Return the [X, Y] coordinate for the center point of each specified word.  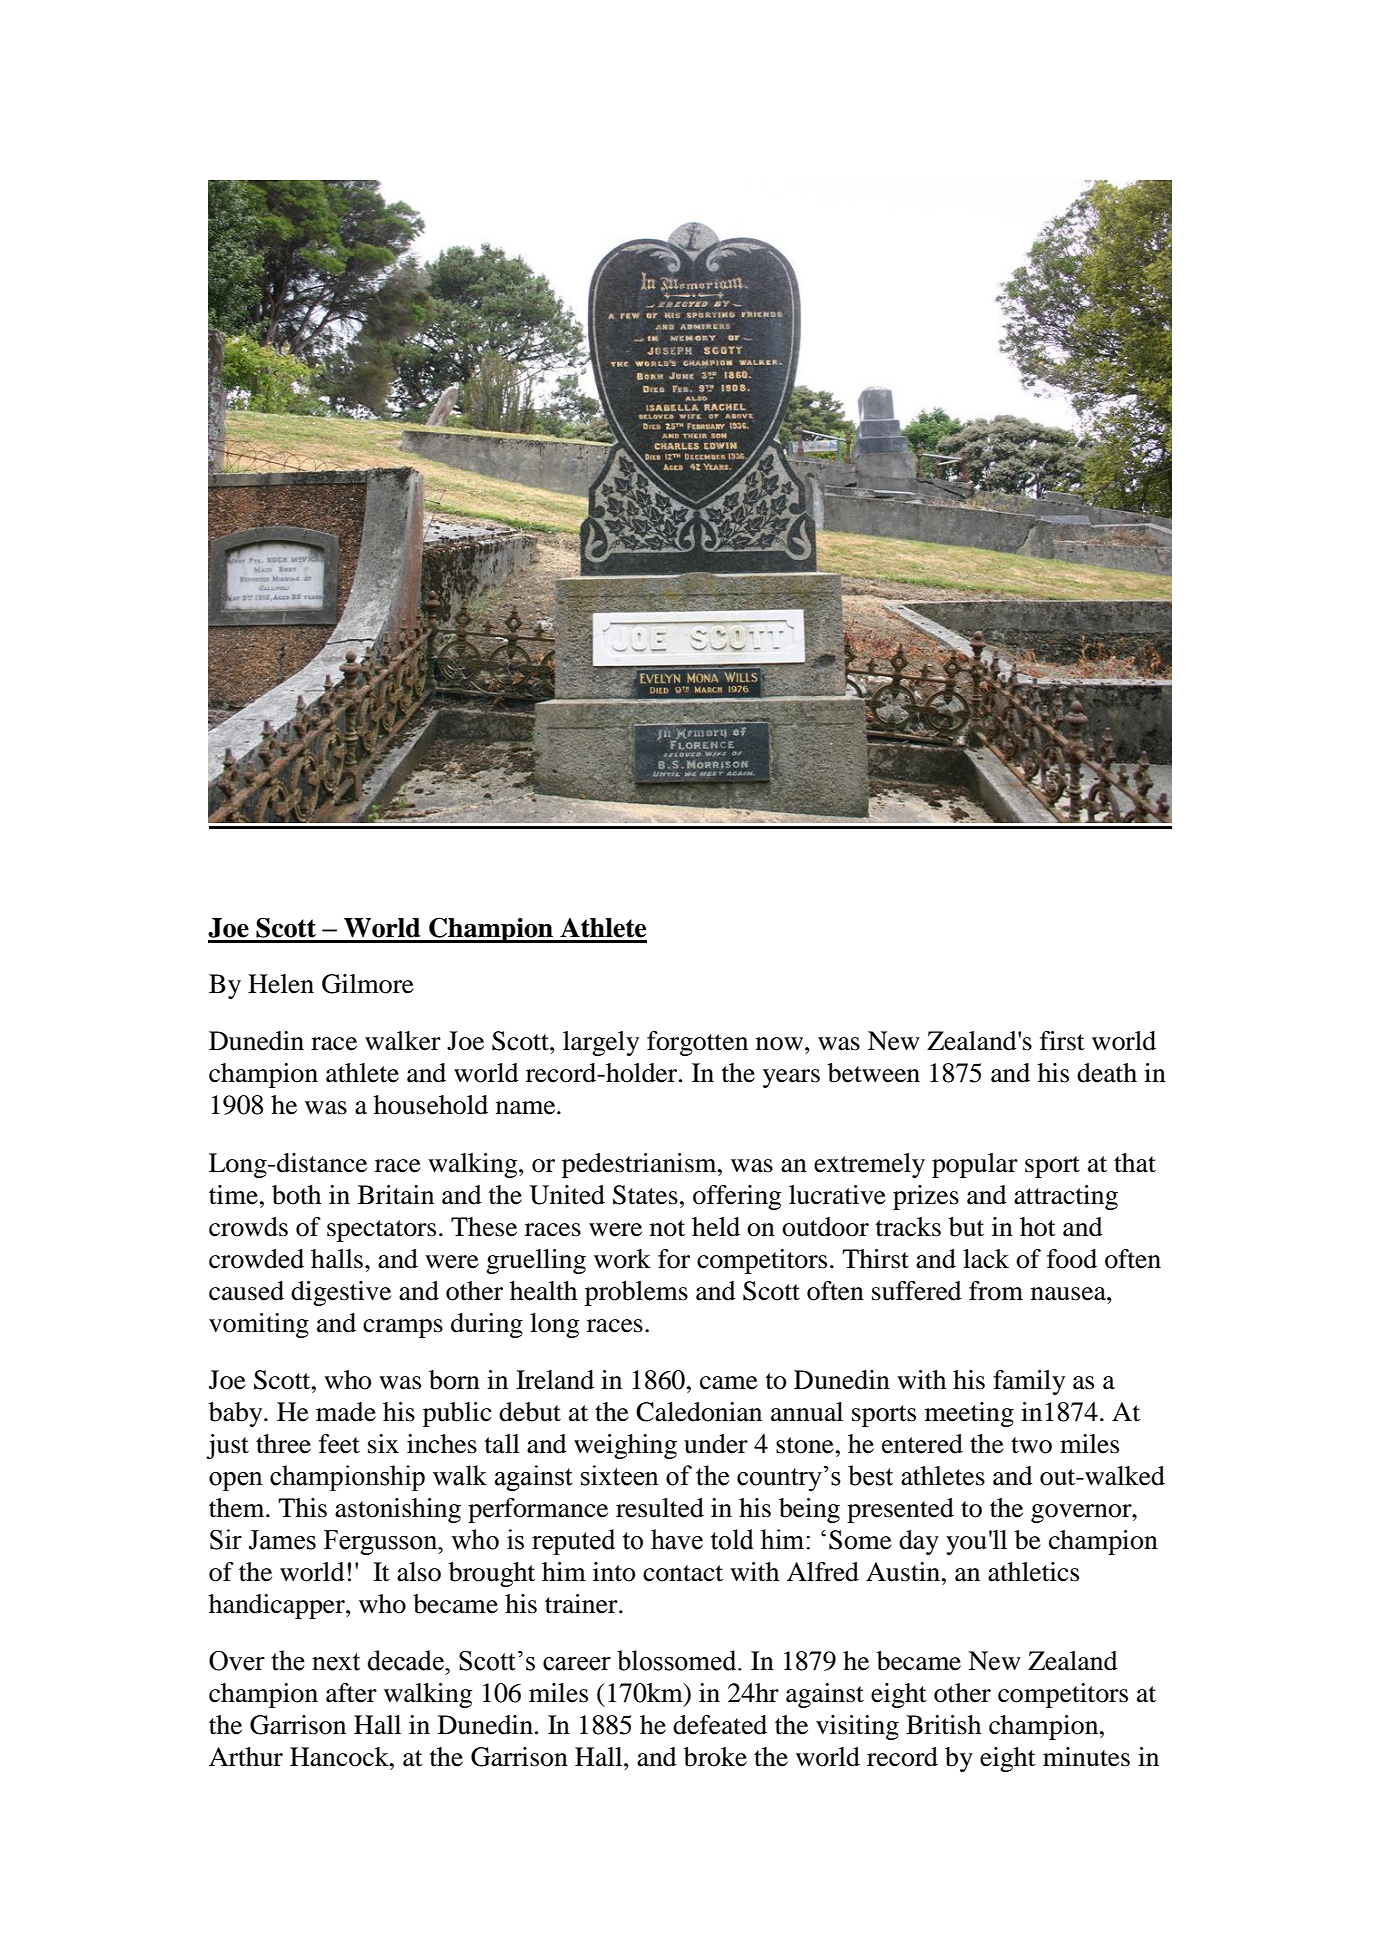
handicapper [278, 1606]
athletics [1033, 1572]
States [645, 1195]
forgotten [697, 1043]
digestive [341, 1293]
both [296, 1195]
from [996, 1291]
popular [975, 1165]
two [1031, 1445]
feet [339, 1444]
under [716, 1444]
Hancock [340, 1757]
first [1062, 1041]
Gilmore [368, 984]
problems [636, 1293]
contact [683, 1573]
